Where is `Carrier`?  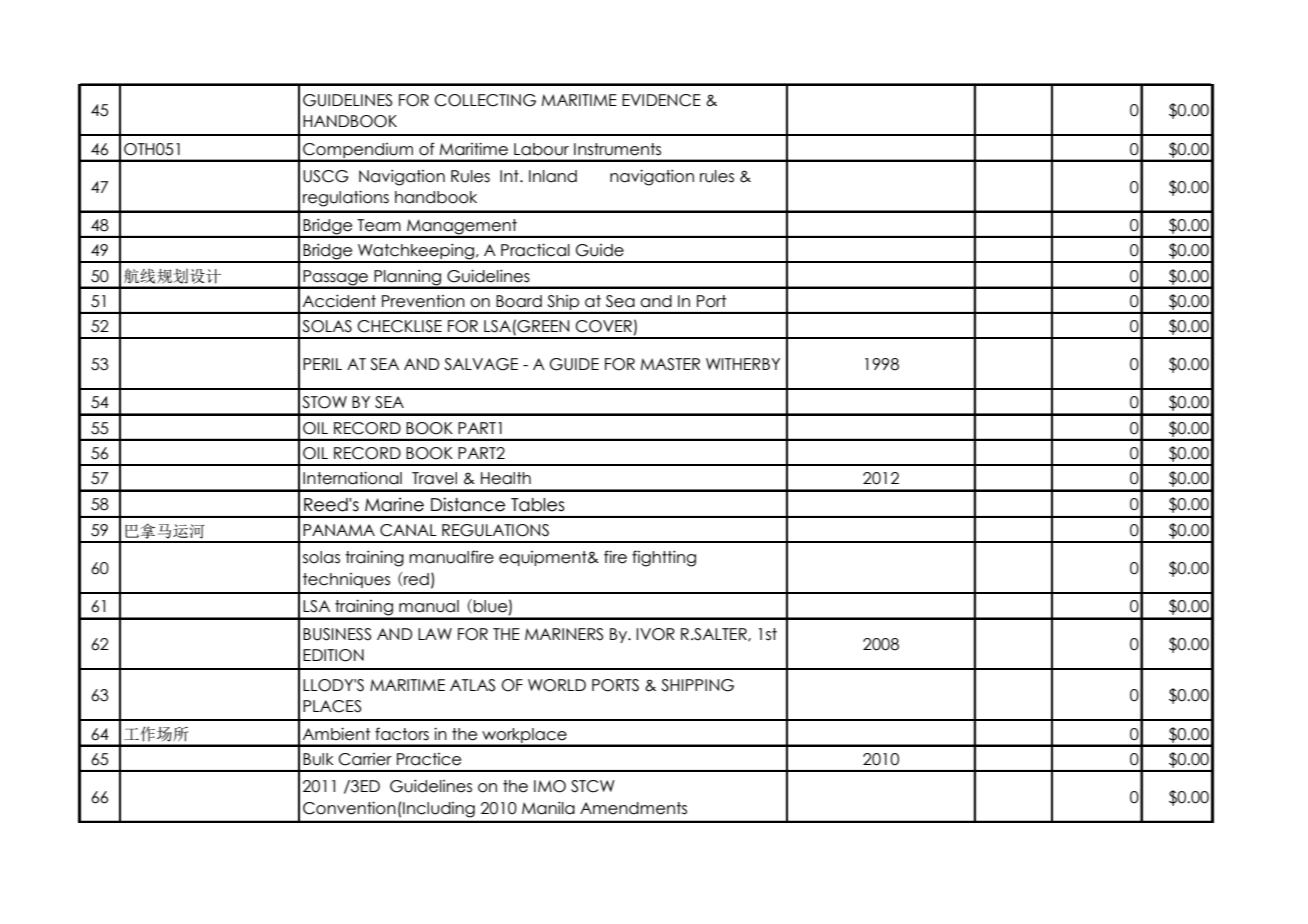
Carrier is located at coordinates (365, 759).
